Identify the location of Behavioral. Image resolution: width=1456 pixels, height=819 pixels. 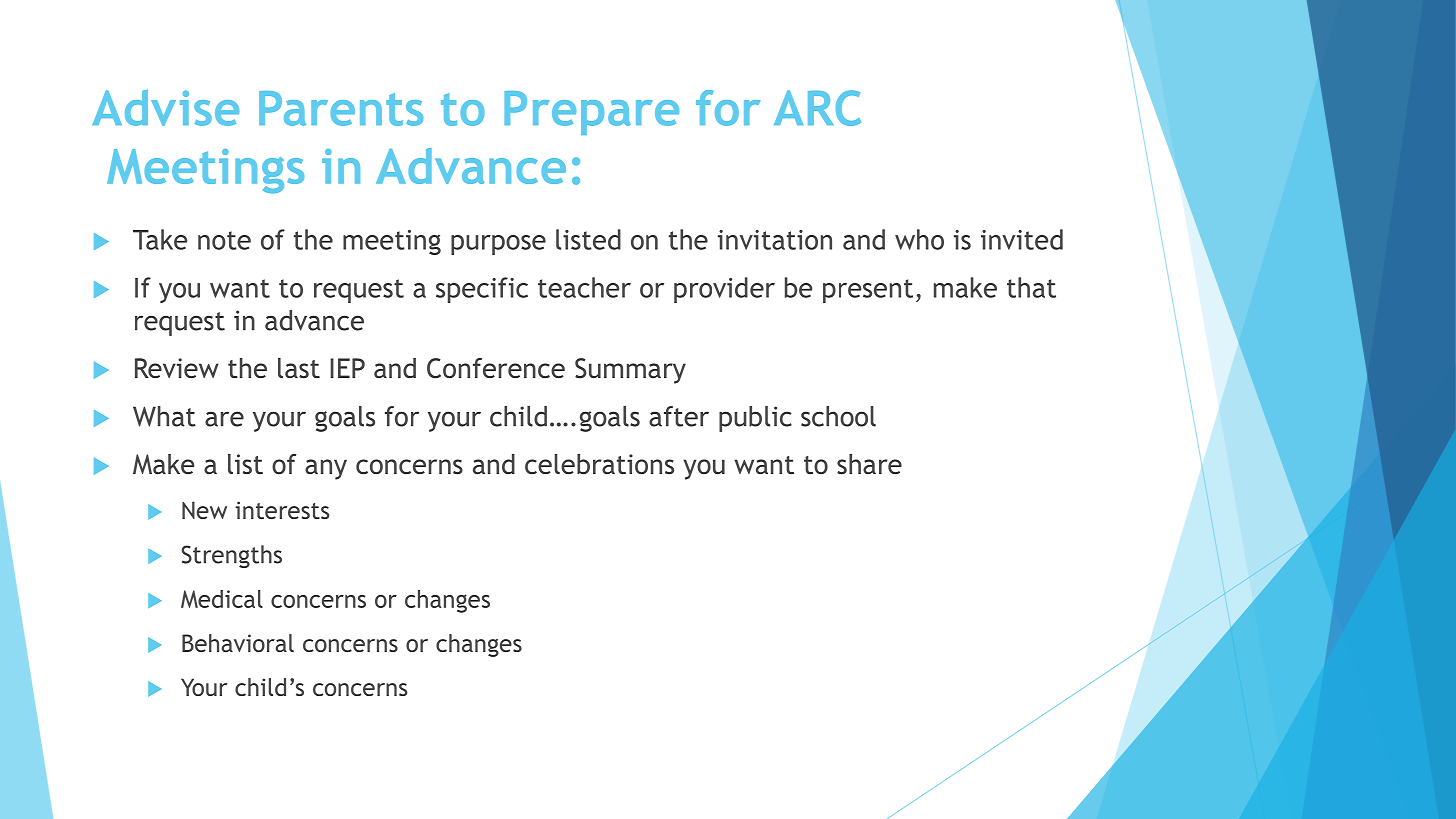
(238, 643).
